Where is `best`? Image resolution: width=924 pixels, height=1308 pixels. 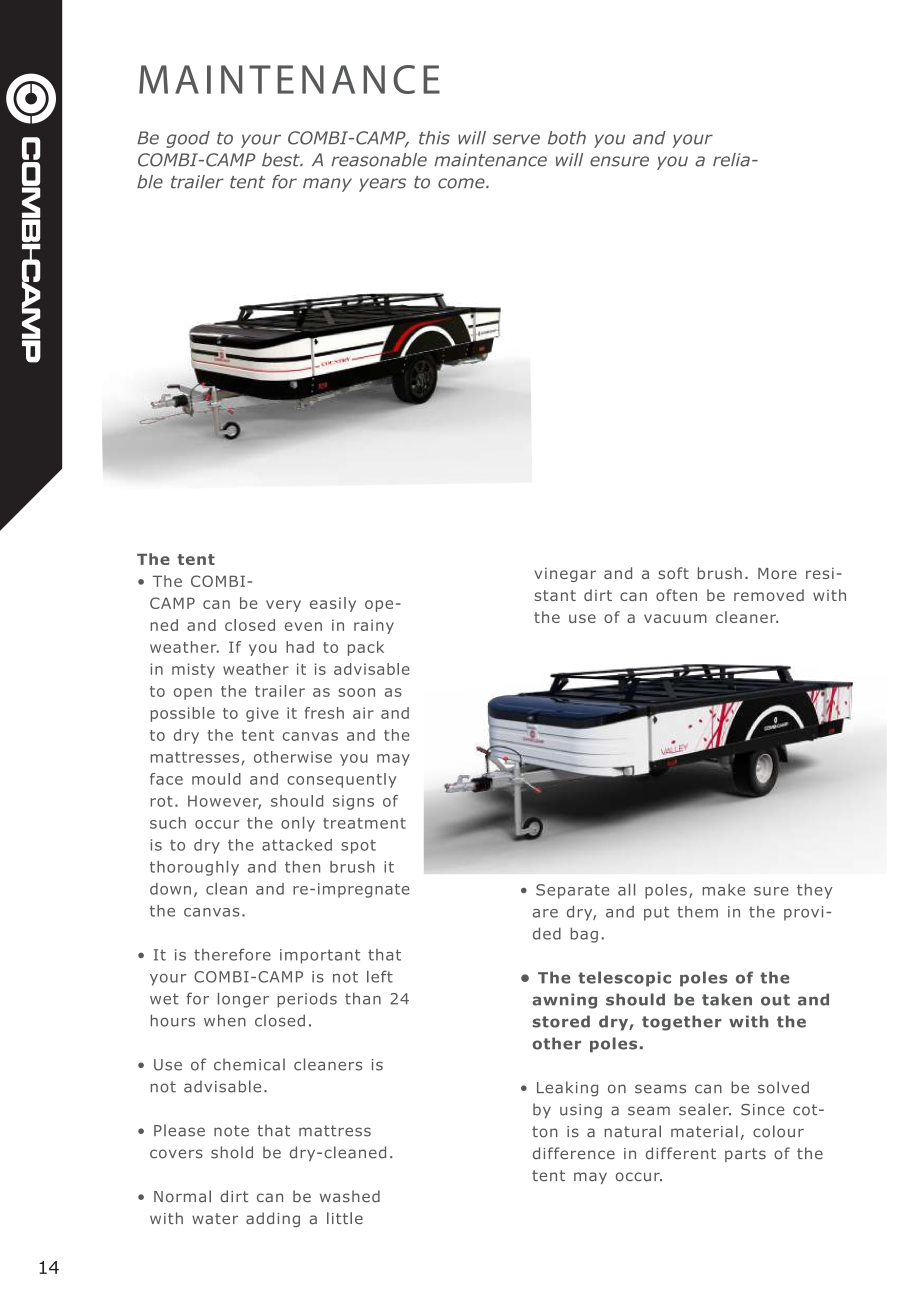
best is located at coordinates (282, 160).
